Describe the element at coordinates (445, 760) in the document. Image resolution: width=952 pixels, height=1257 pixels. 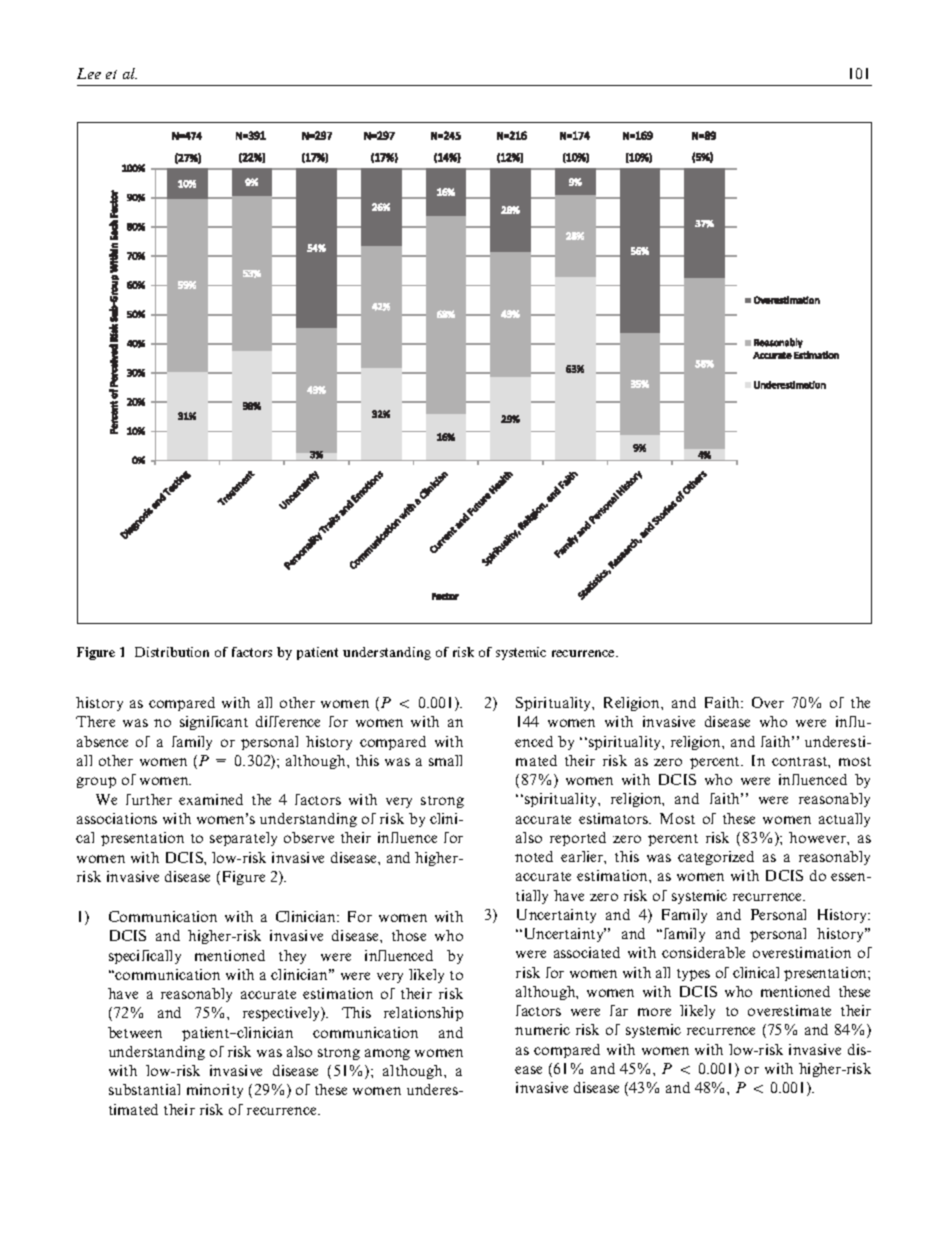
I see `small` at that location.
